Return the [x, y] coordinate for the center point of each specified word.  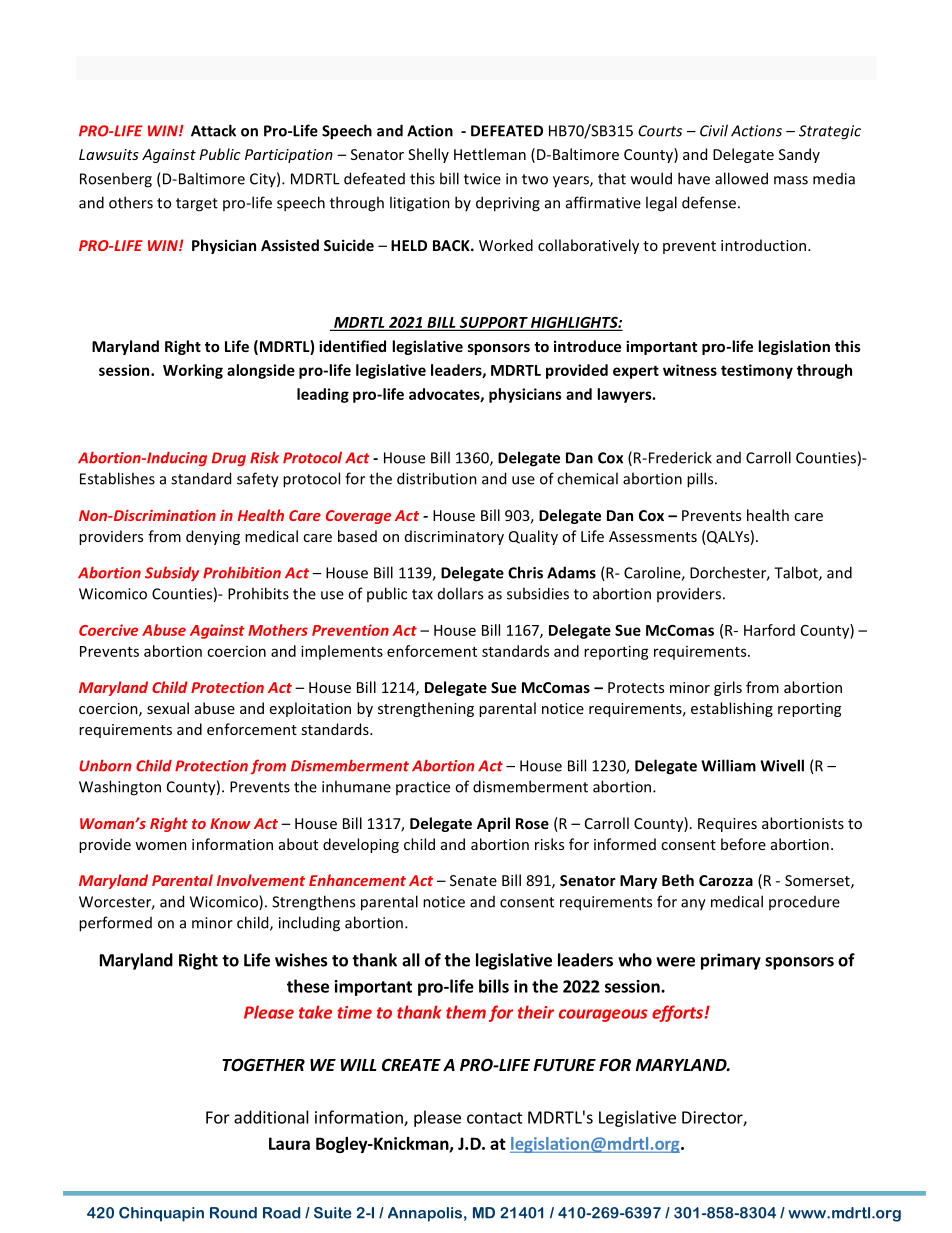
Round [233, 1213]
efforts [677, 1013]
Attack [213, 130]
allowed [741, 178]
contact [495, 1118]
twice [482, 179]
